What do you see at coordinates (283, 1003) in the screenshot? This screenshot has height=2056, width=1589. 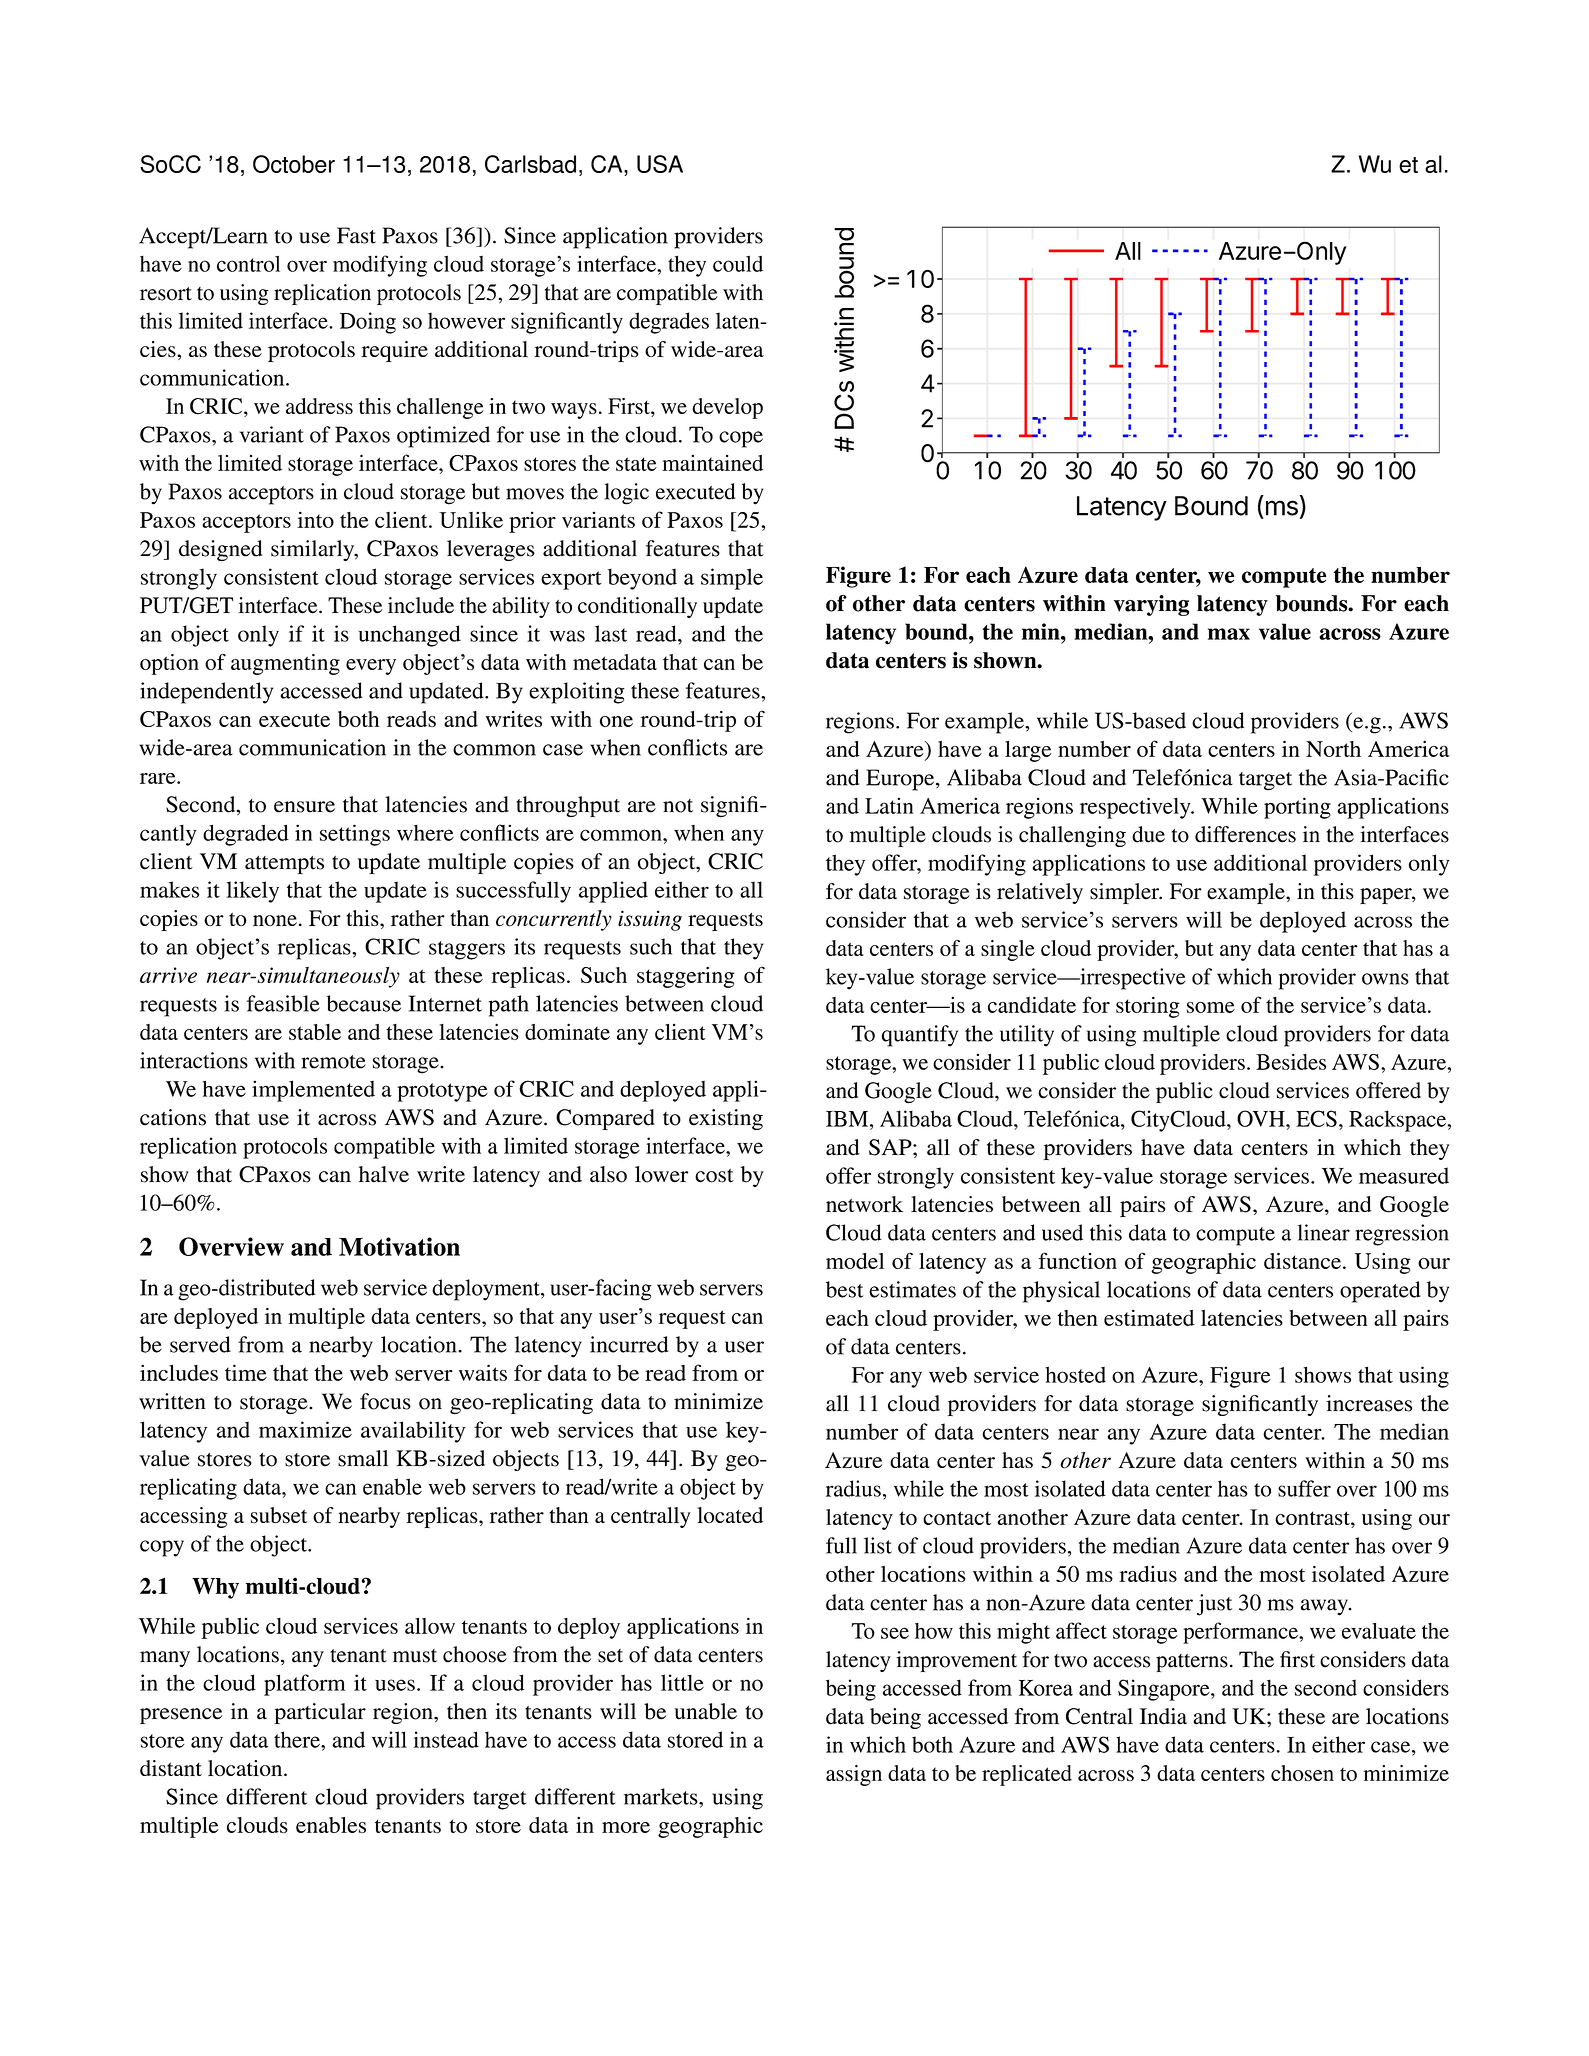 I see `feasible` at bounding box center [283, 1003].
